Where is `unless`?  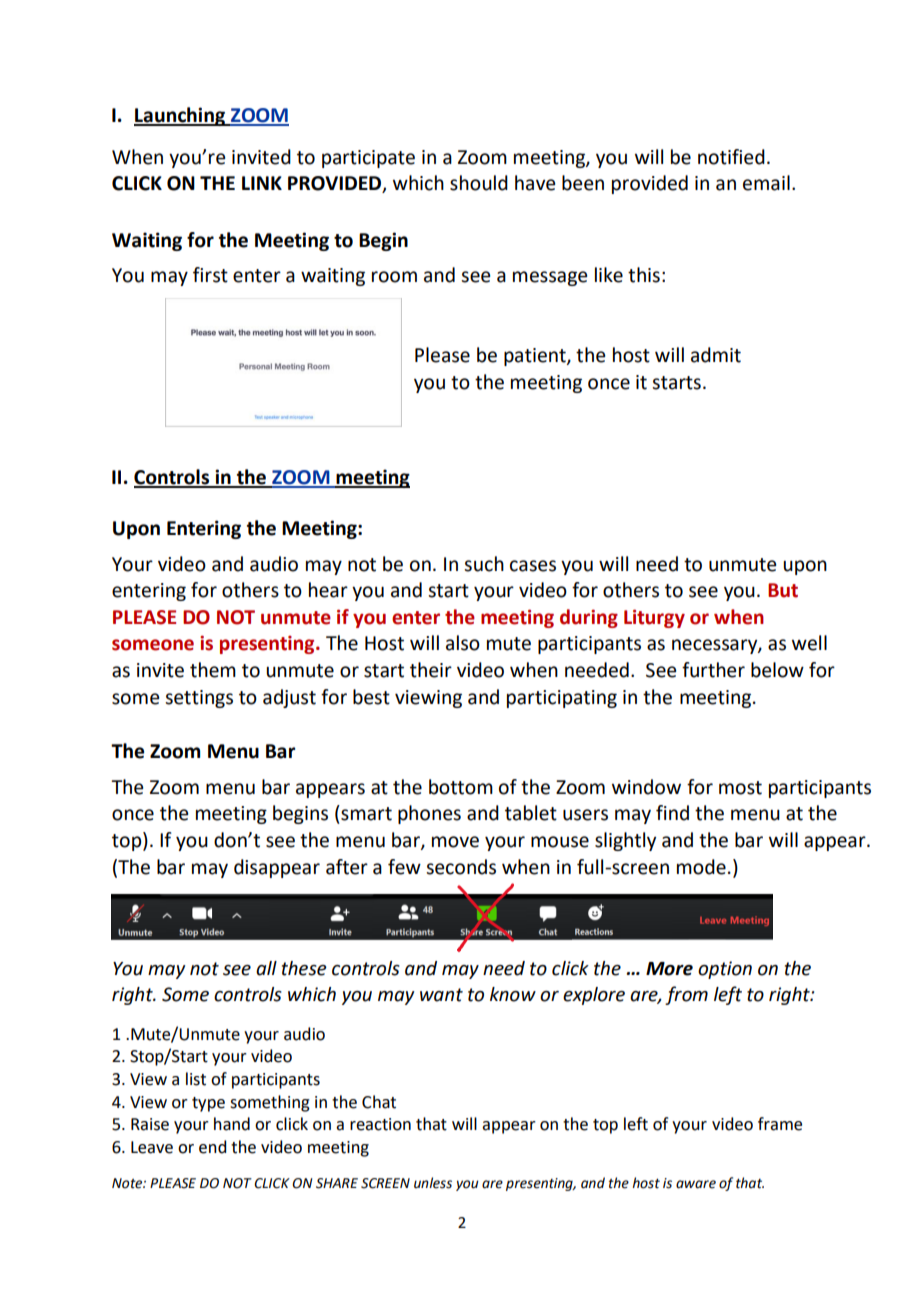 unless is located at coordinates (433, 1183).
